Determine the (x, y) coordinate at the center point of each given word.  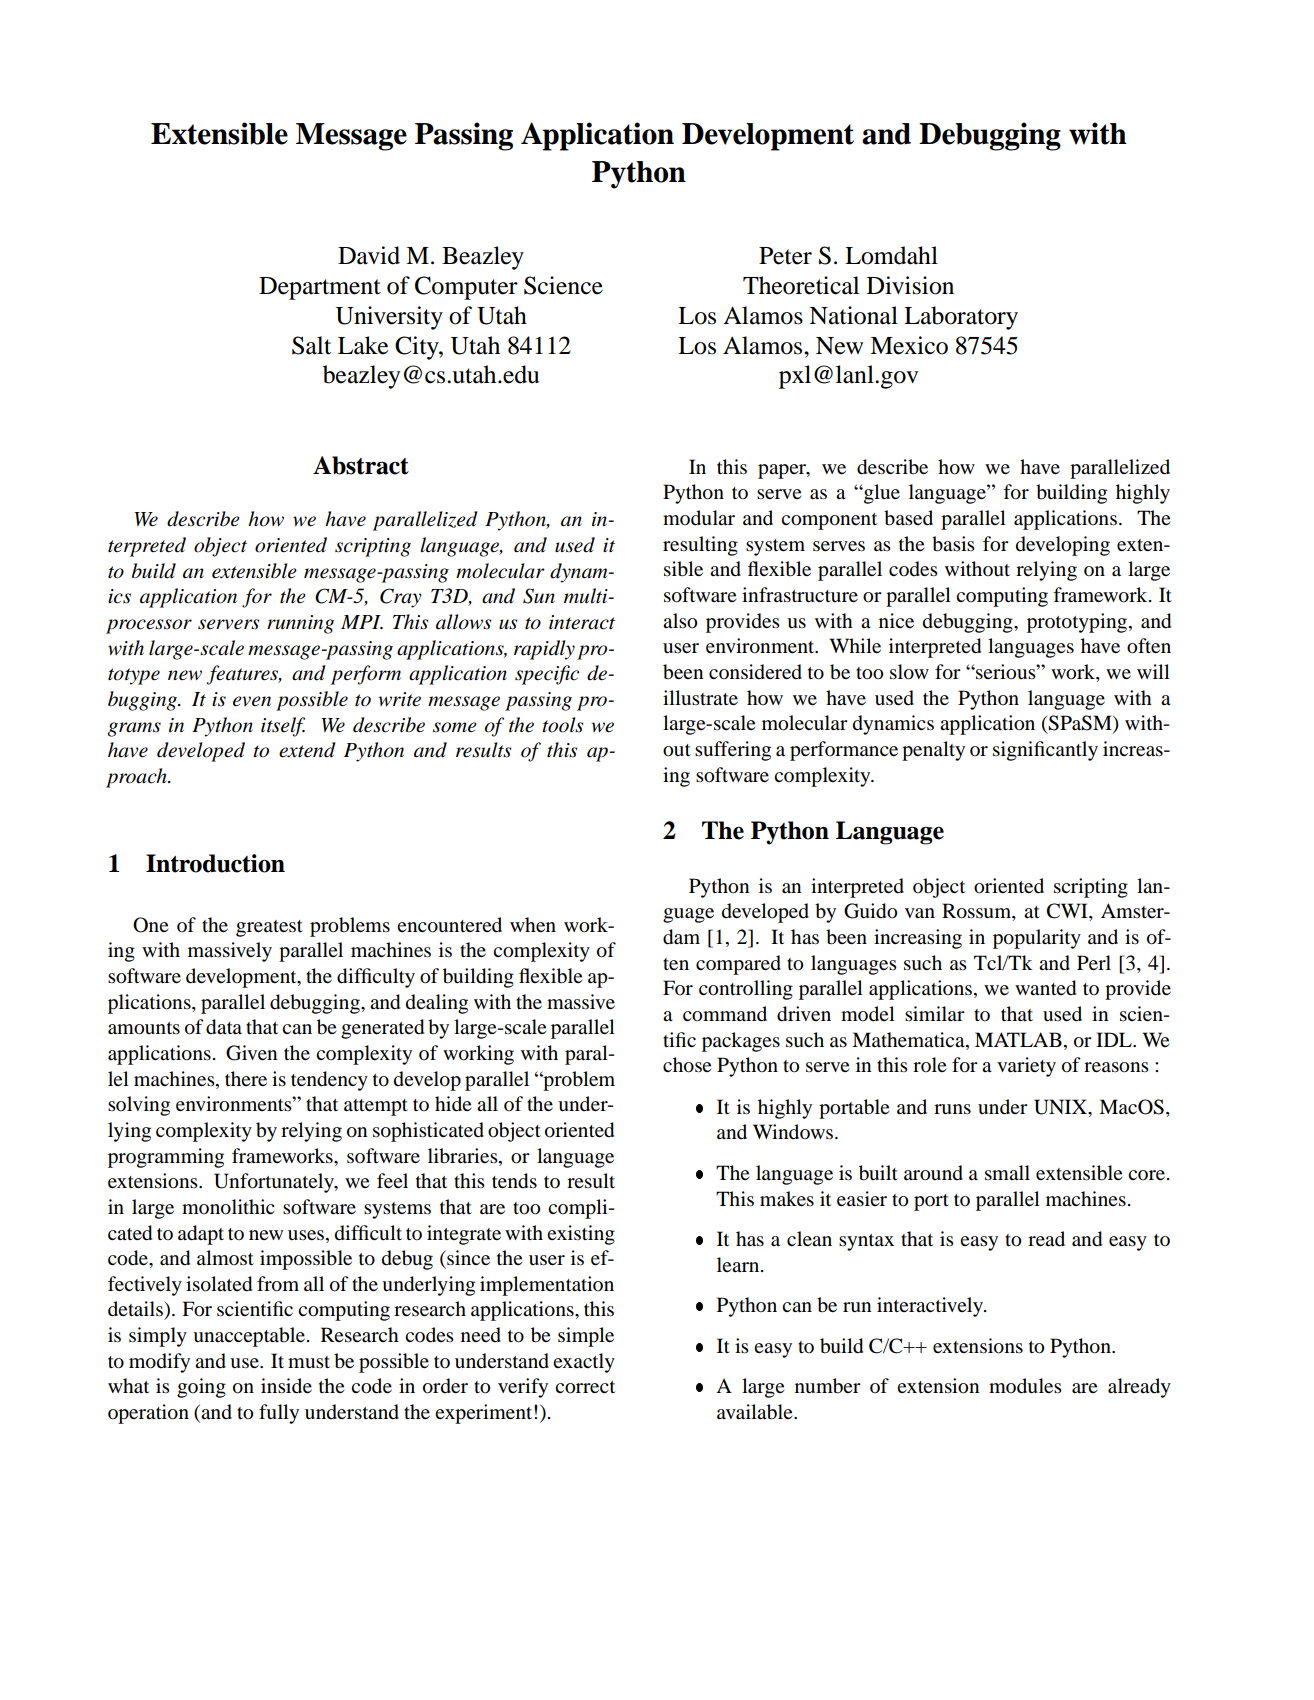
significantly (1045, 751)
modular (699, 518)
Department (320, 288)
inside (286, 1386)
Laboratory (961, 318)
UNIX (1061, 1107)
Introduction (215, 863)
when (533, 924)
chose (687, 1065)
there (246, 1078)
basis (953, 544)
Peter (785, 256)
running (300, 624)
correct (585, 1387)
